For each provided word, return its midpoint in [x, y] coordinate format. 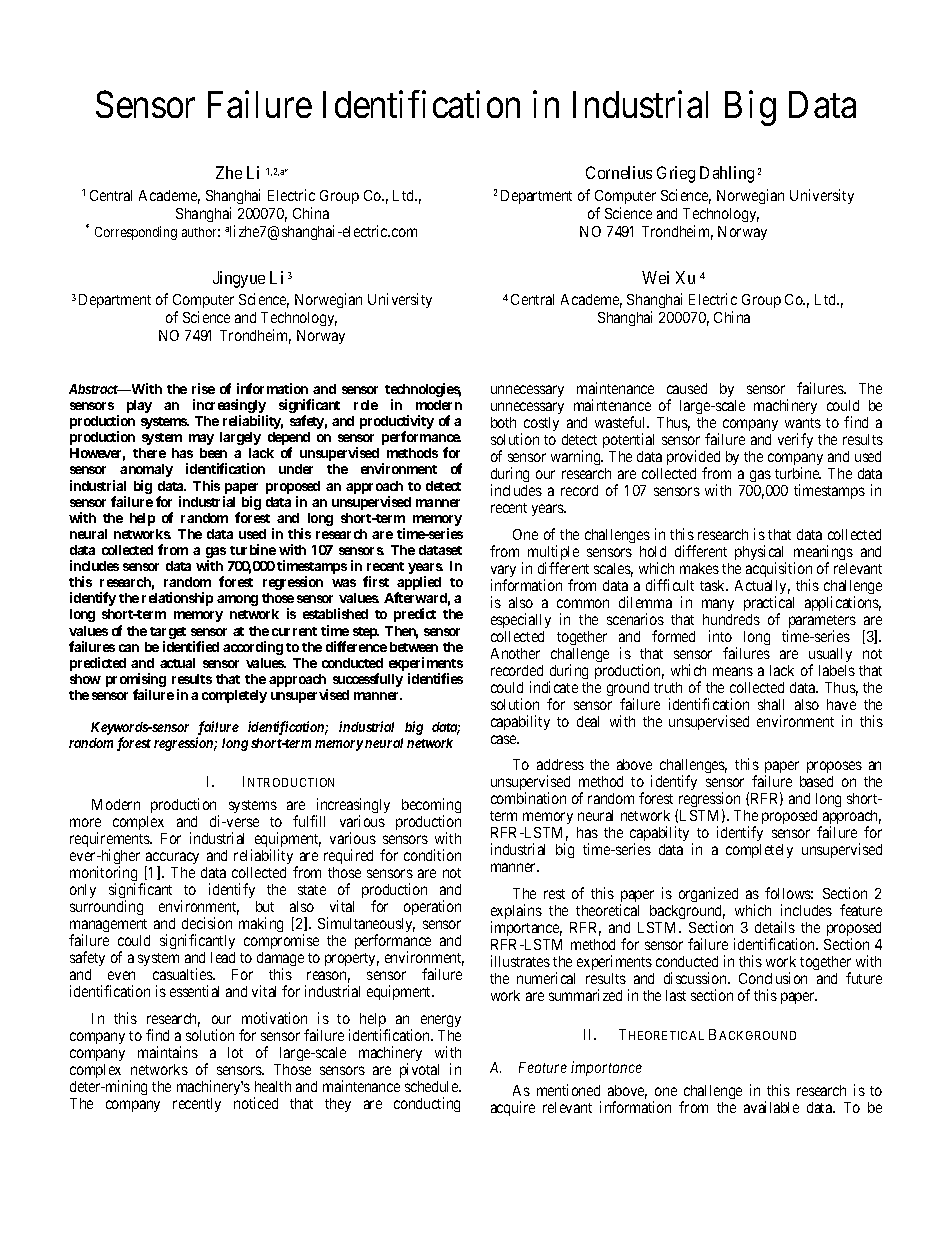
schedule [432, 1086]
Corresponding [136, 233]
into [720, 636]
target [168, 633]
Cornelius [619, 172]
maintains [168, 1052]
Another [515, 653]
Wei [655, 277]
